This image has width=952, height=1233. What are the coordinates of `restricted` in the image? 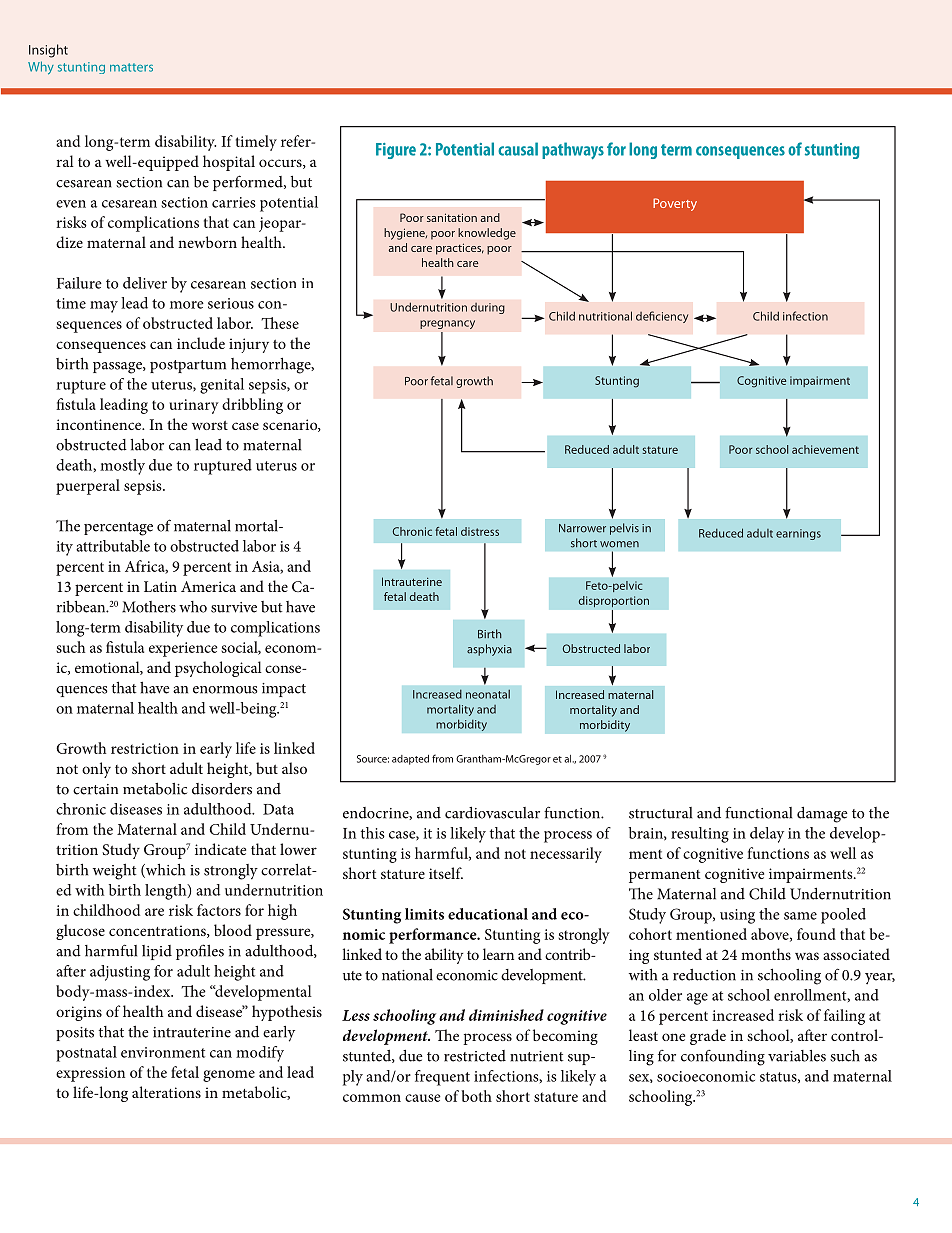 It's located at (475, 1056).
